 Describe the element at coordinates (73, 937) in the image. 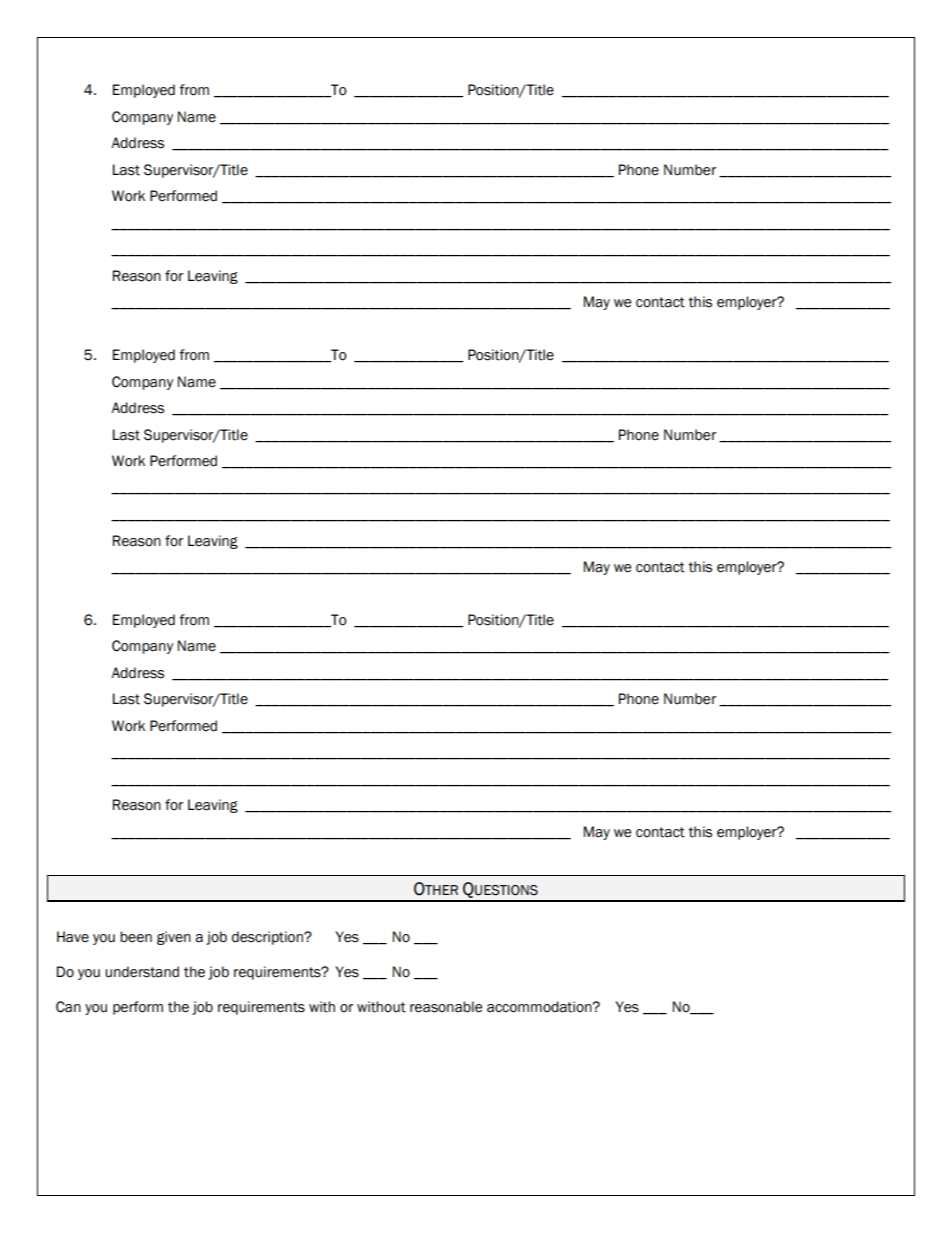

I see `Have` at that location.
